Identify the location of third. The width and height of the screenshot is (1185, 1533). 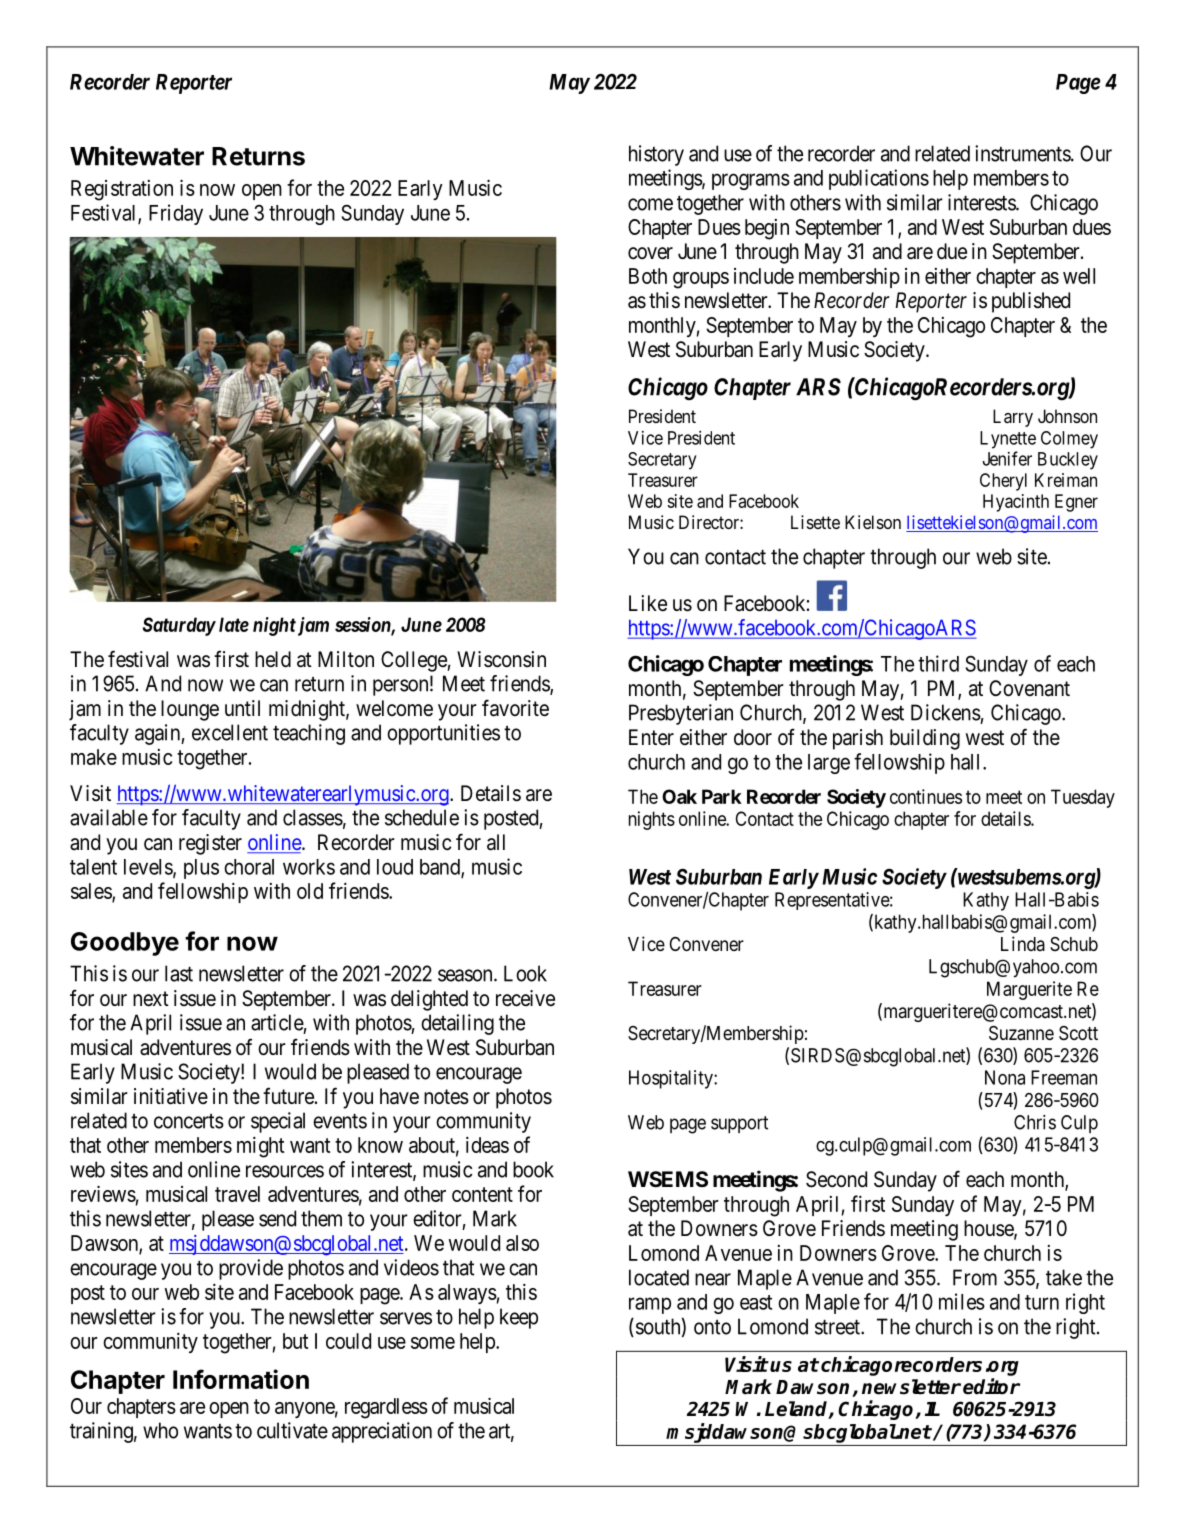
(938, 663).
